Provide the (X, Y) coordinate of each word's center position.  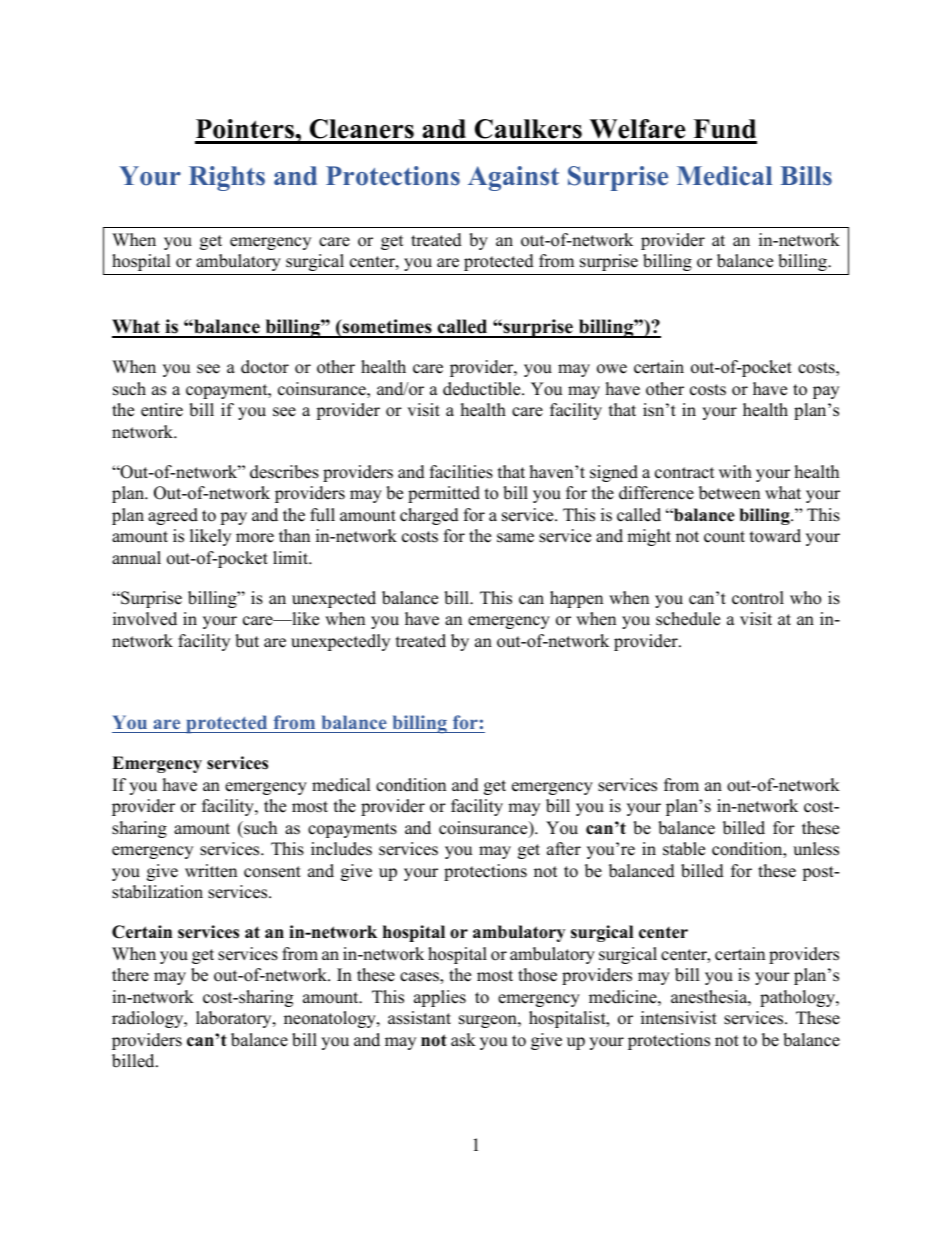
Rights (227, 178)
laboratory (235, 1019)
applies (440, 998)
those (537, 975)
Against (513, 178)
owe (612, 369)
